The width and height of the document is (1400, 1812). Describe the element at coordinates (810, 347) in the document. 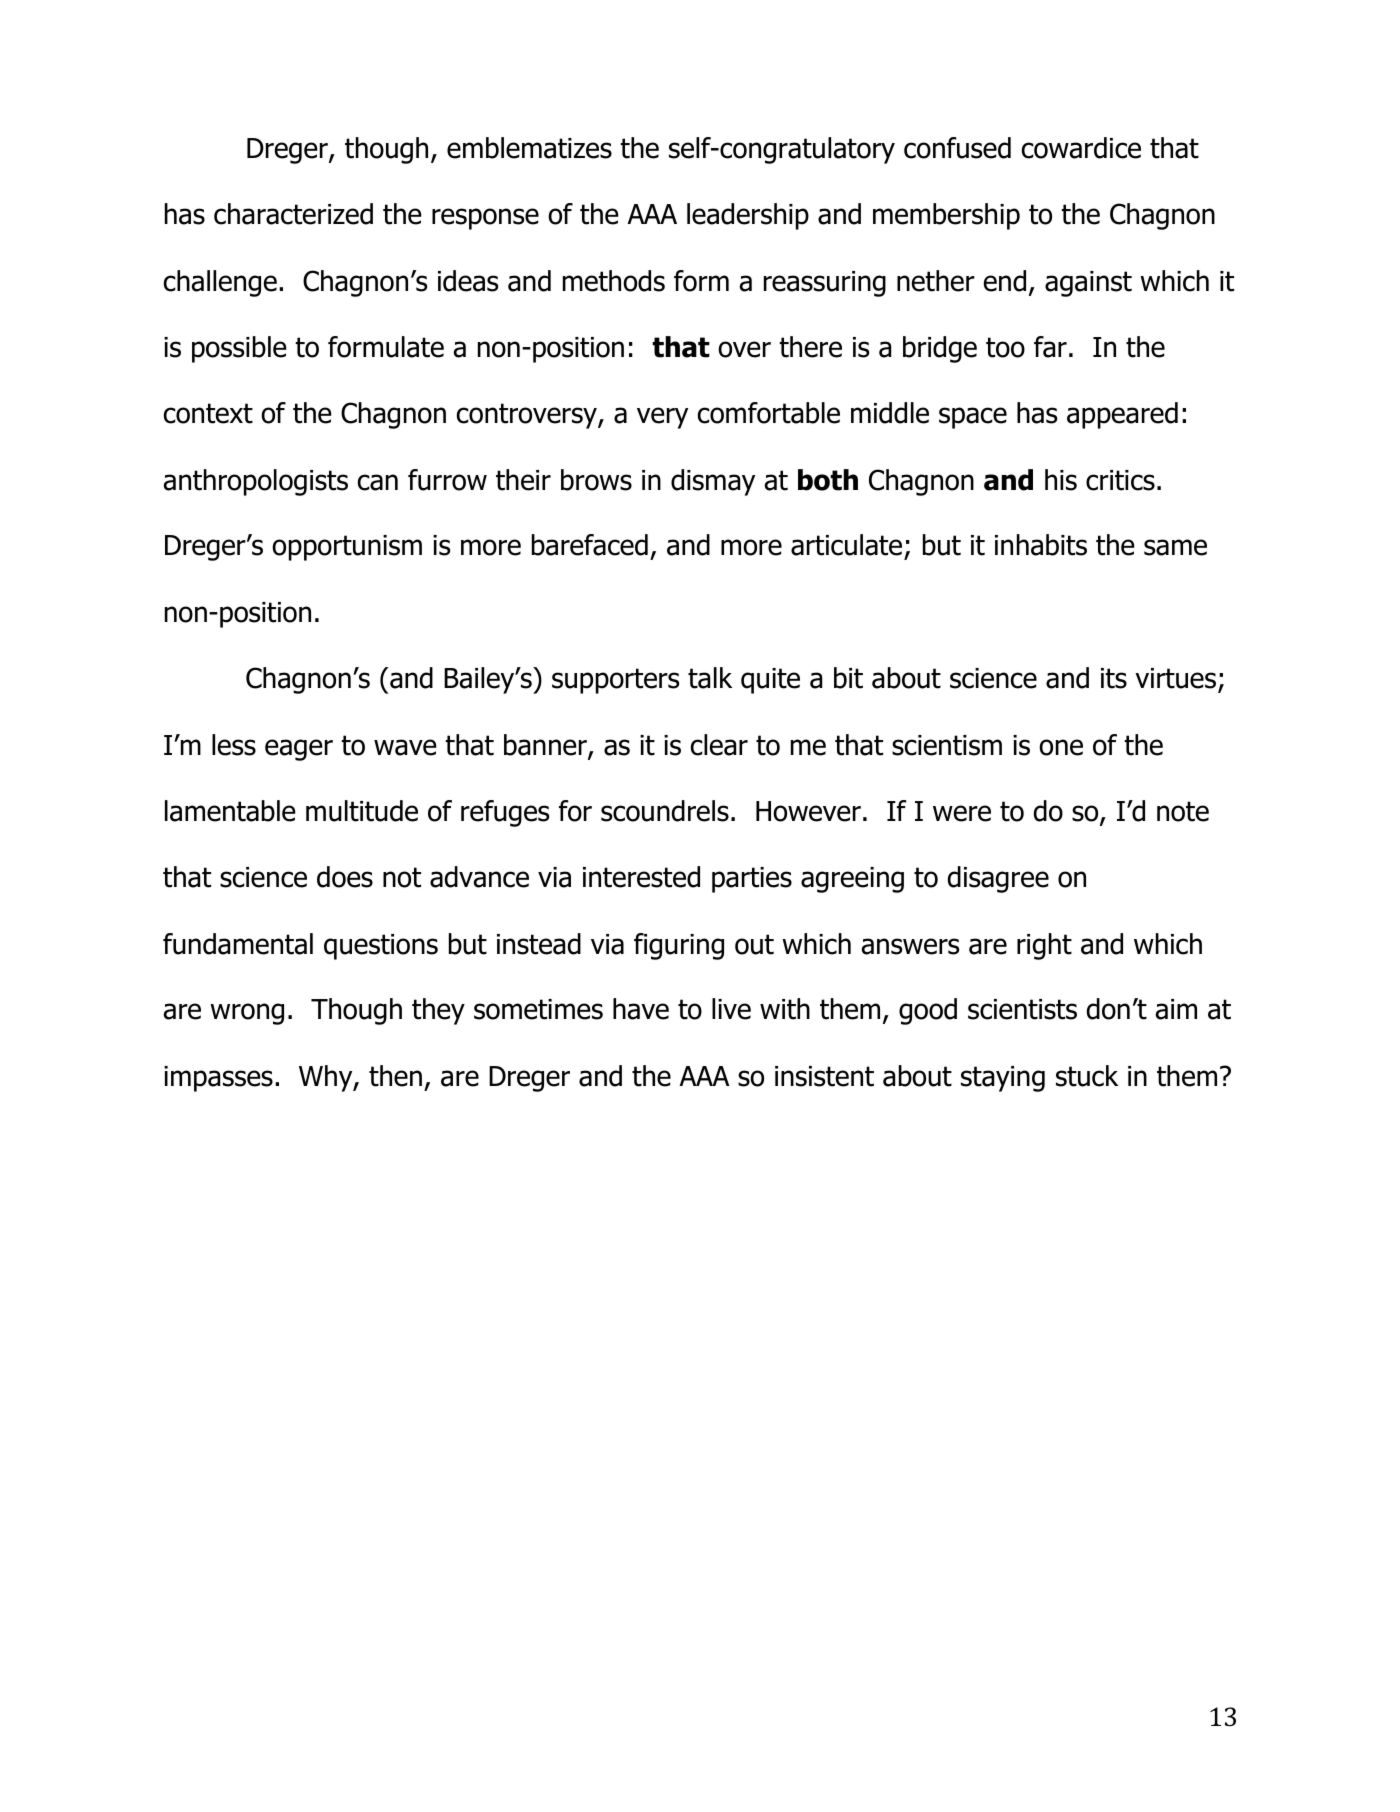

I see `there` at that location.
